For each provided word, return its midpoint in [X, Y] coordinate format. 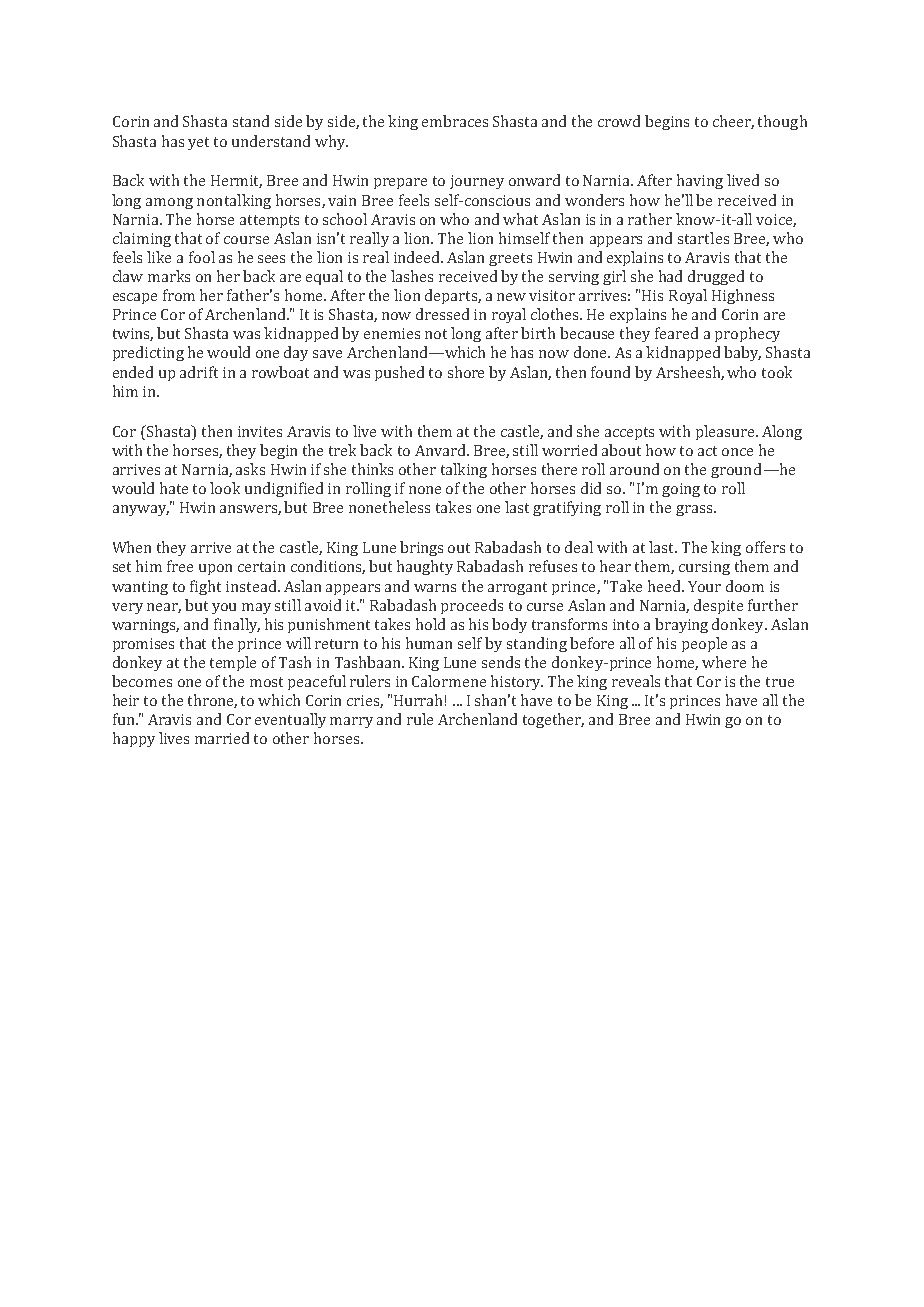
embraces [455, 121]
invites [260, 431]
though [782, 122]
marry [351, 722]
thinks [372, 469]
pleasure [725, 432]
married [222, 738]
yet [198, 143]
